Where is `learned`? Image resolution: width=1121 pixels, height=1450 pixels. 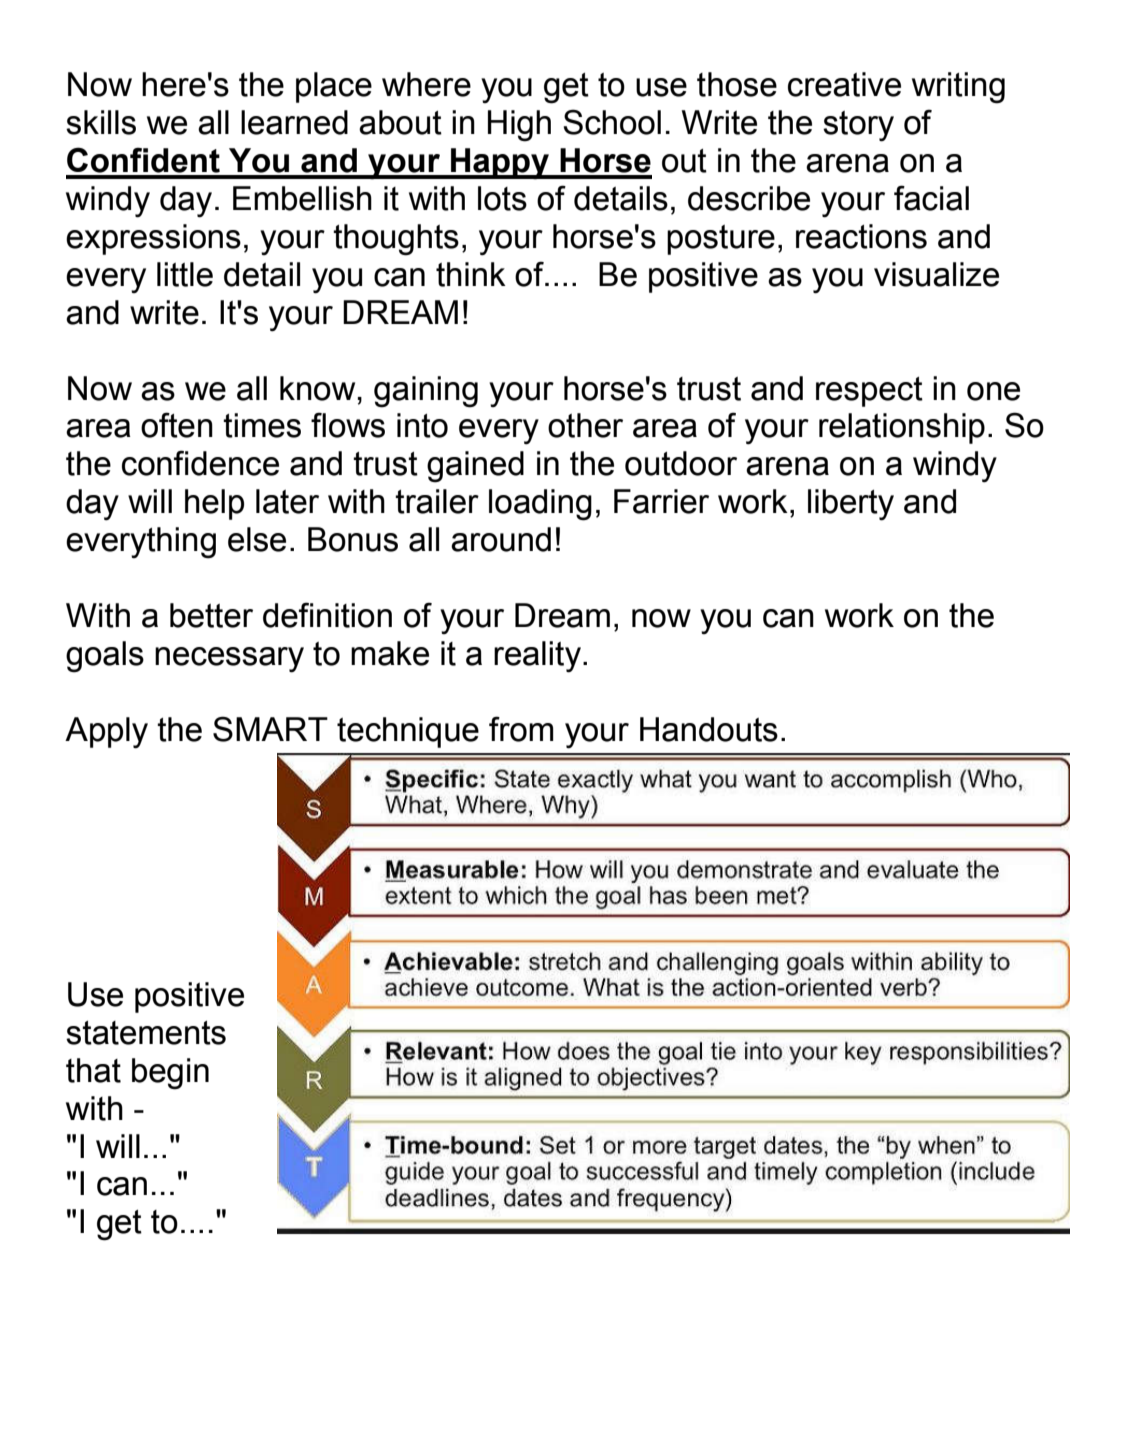
learned is located at coordinates (294, 122).
